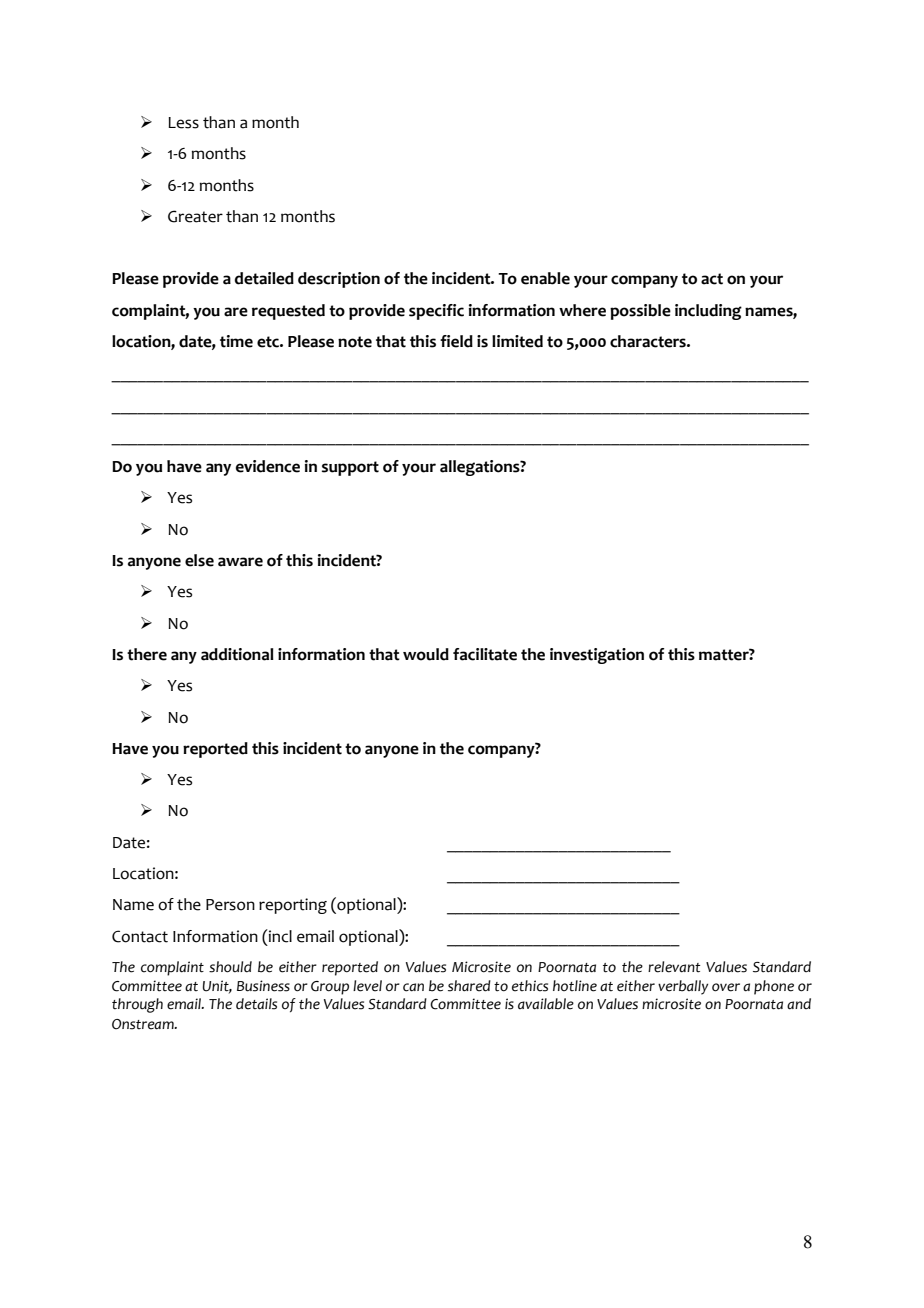  What do you see at coordinates (230, 967) in the screenshot?
I see `should` at bounding box center [230, 967].
